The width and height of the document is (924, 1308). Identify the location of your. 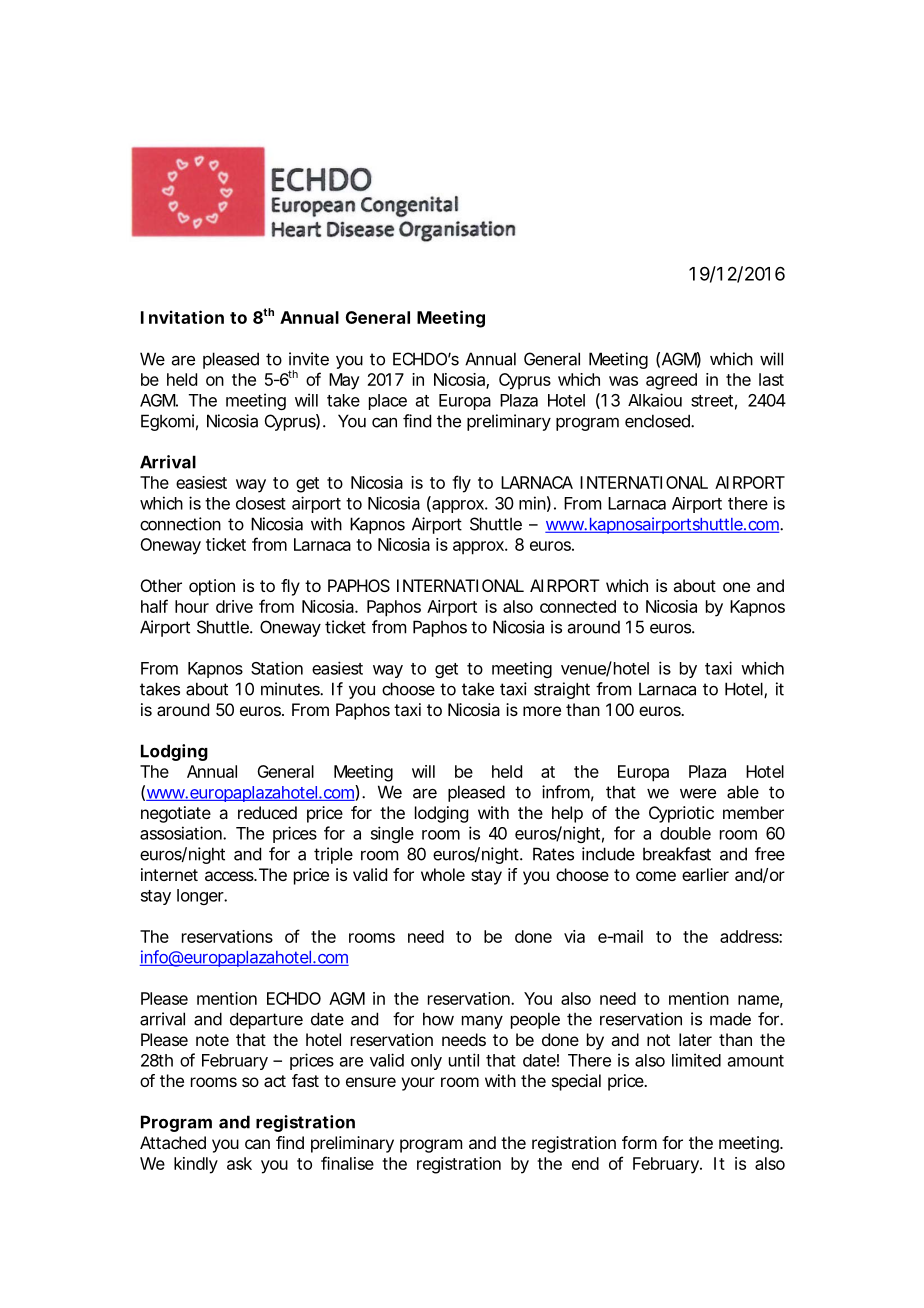
(418, 1084).
